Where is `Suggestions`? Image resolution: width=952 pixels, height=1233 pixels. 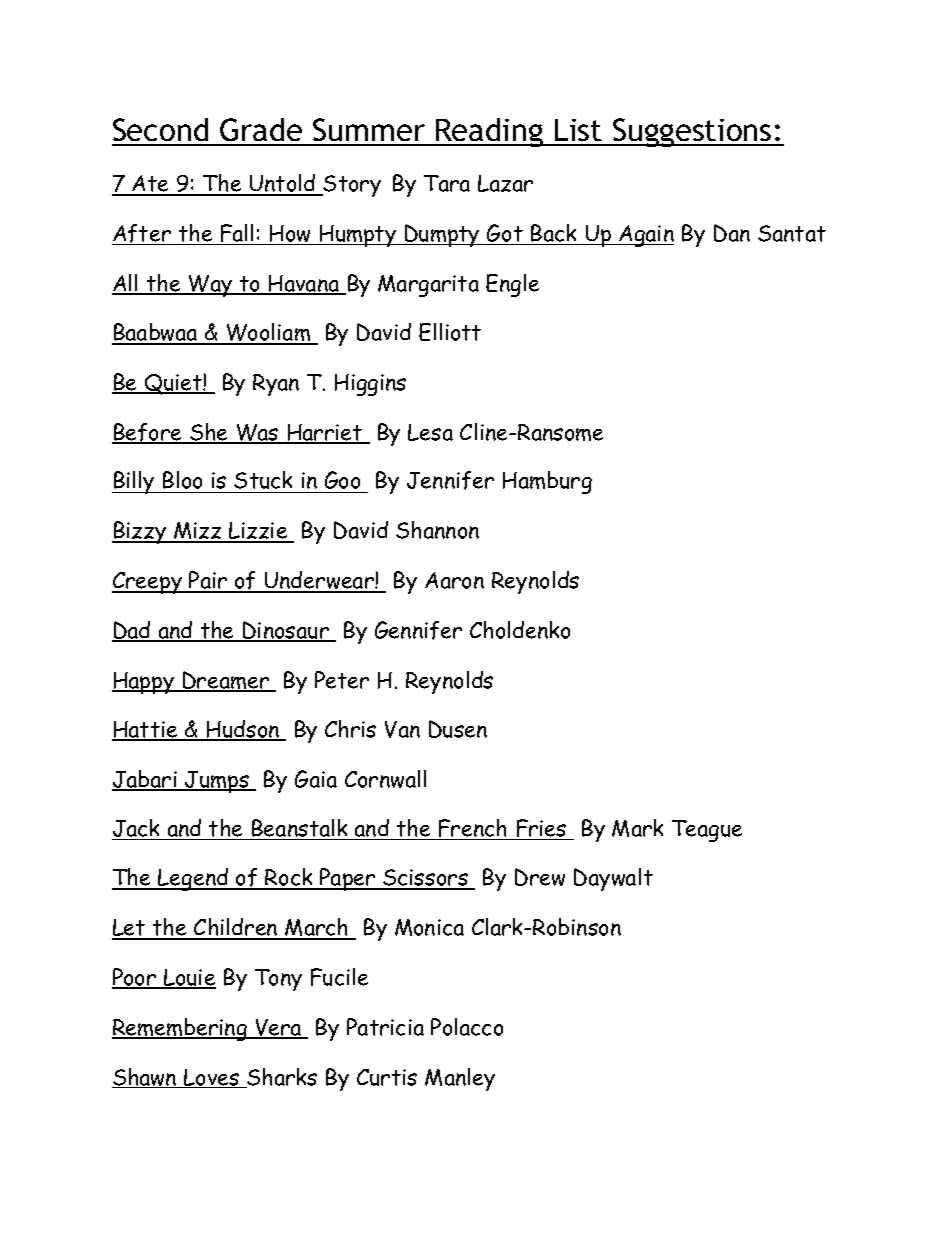
Suggestions is located at coordinates (692, 132).
